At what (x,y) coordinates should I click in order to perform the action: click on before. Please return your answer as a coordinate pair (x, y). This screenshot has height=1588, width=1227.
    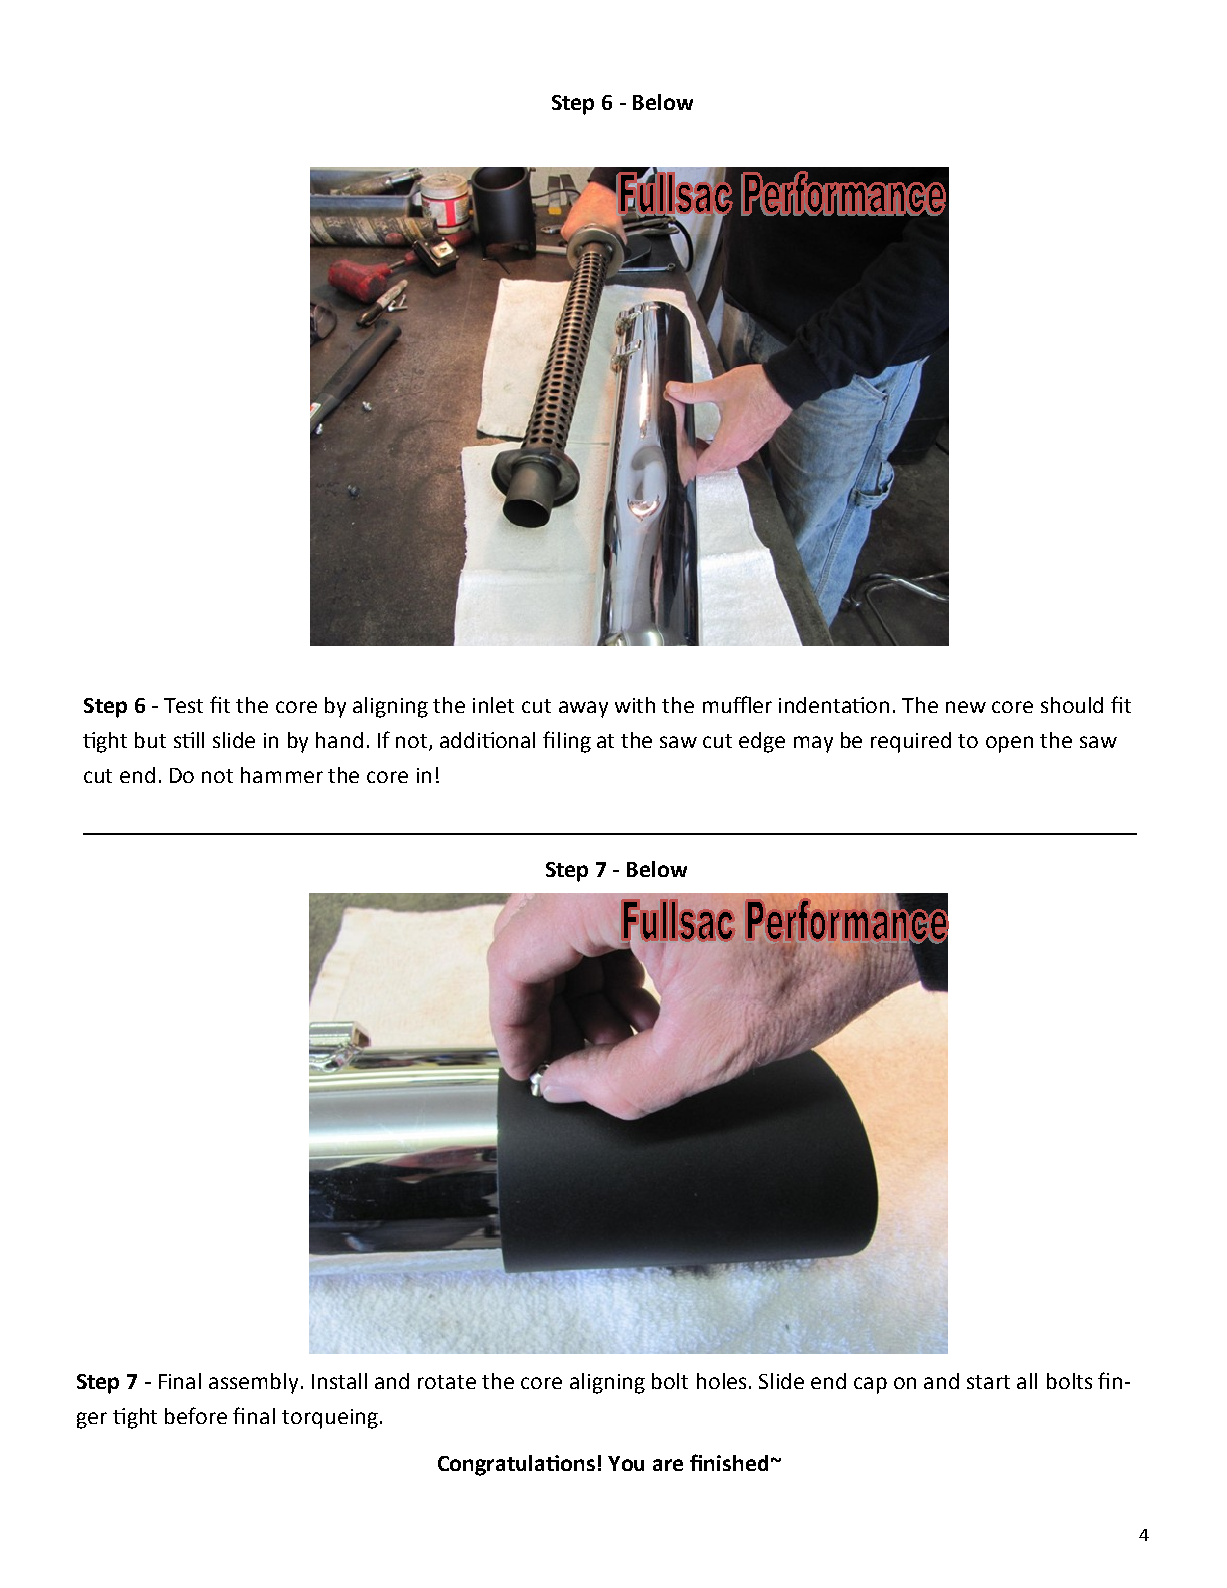
    Looking at the image, I should click on (196, 1415).
